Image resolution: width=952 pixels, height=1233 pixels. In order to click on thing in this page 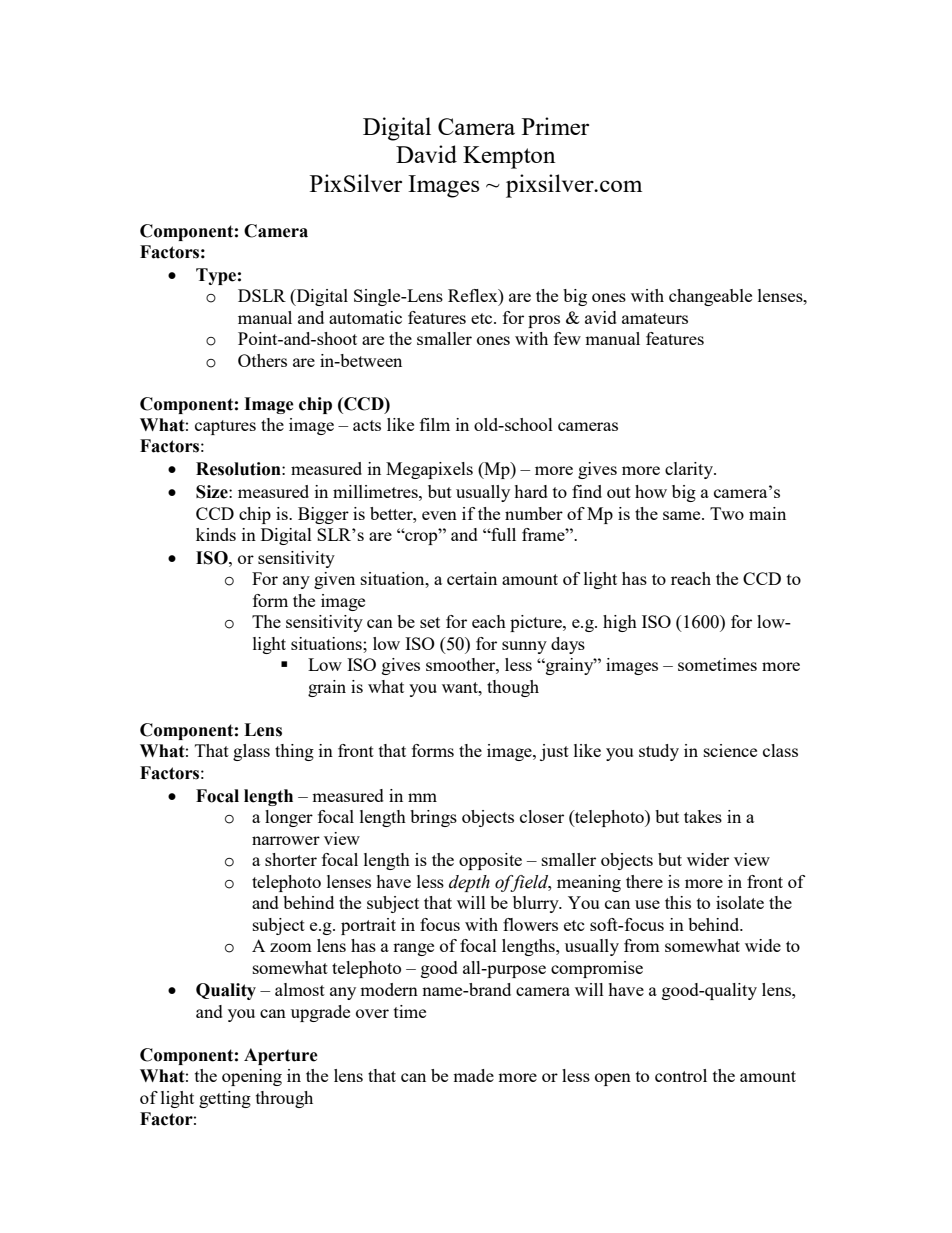, I will do `click(294, 752)`.
